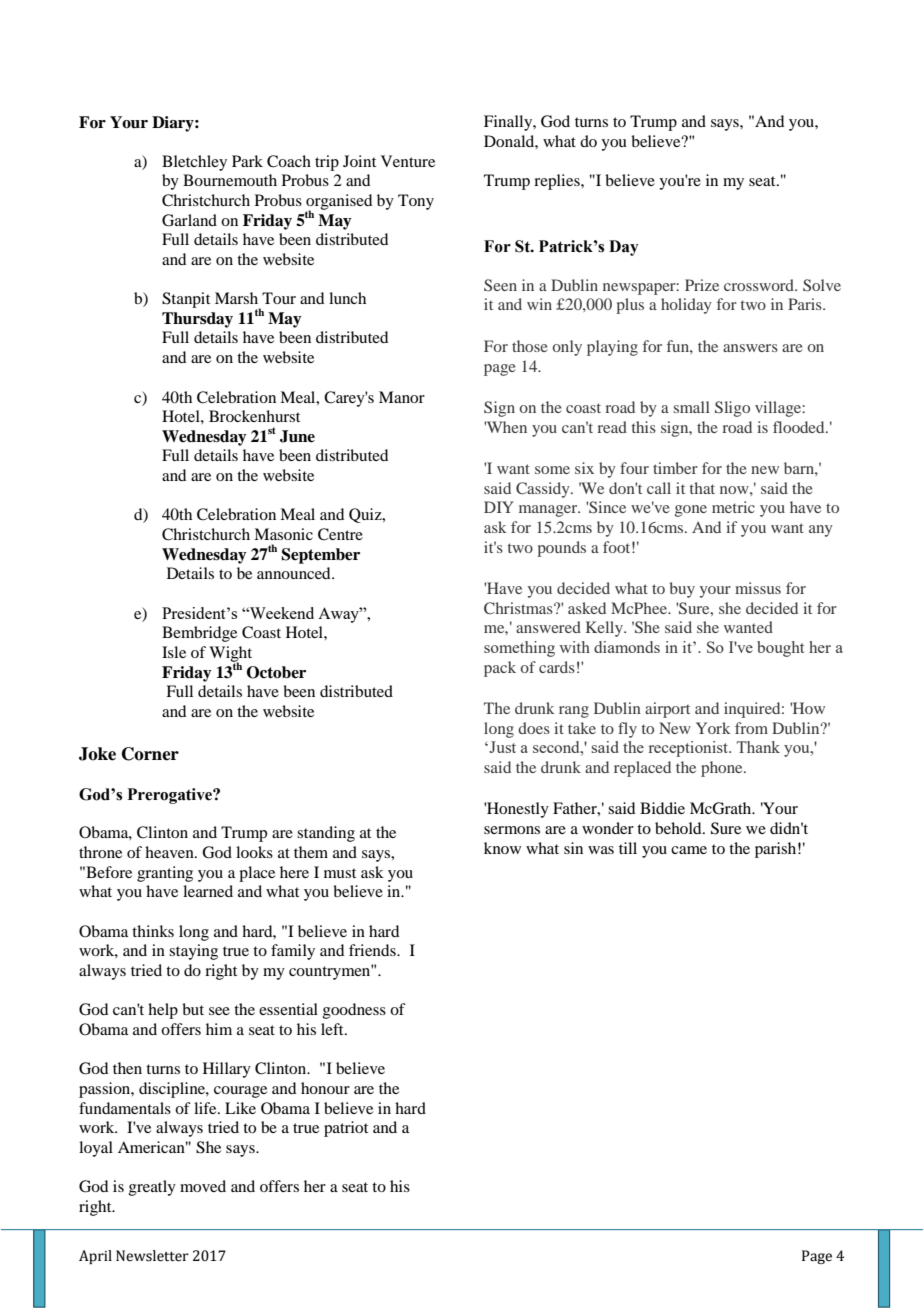 This screenshot has width=924, height=1308. Describe the element at coordinates (193, 952) in the screenshot. I see `staying` at that location.
